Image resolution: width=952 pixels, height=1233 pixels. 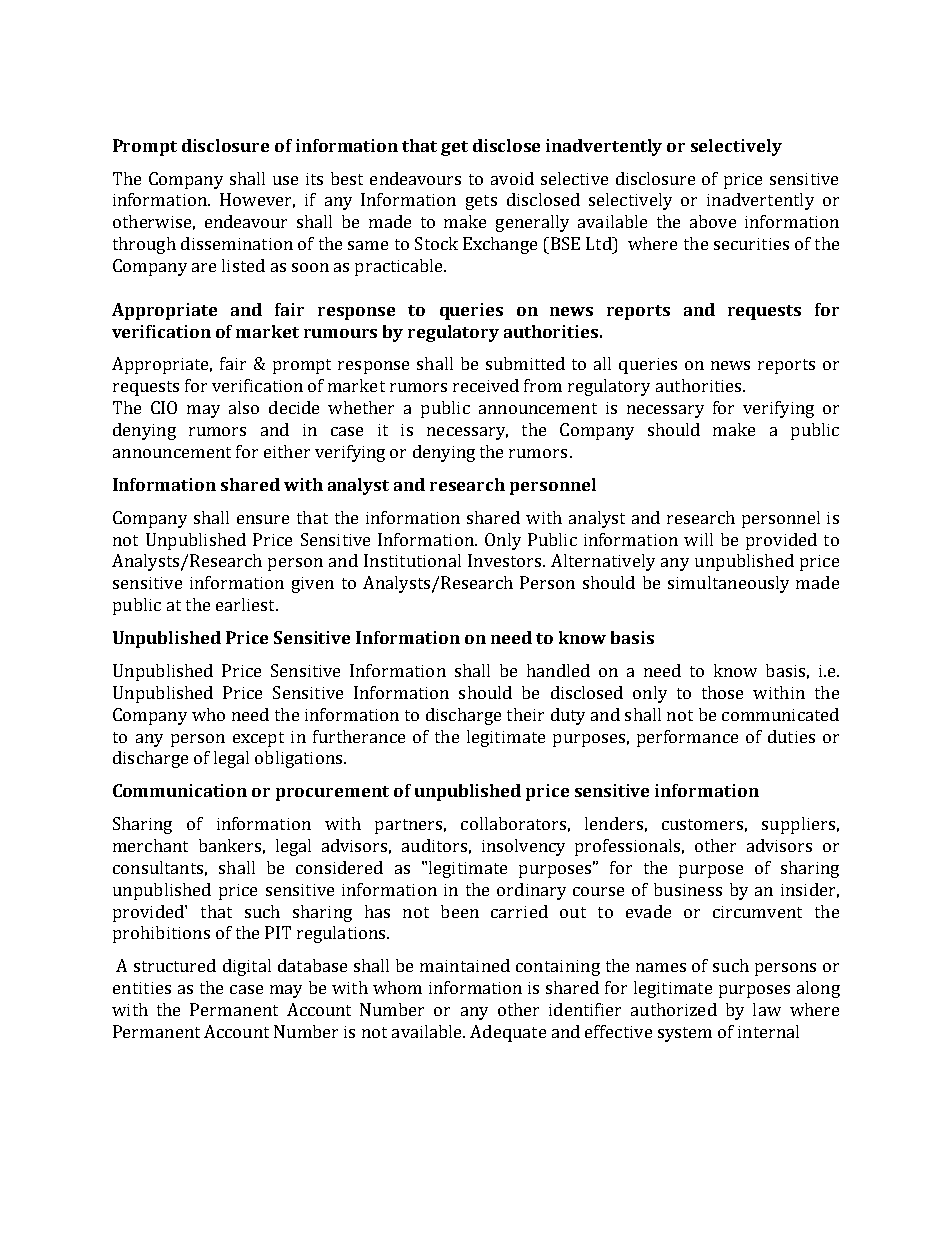 What do you see at coordinates (481, 202) in the page?
I see `gets` at bounding box center [481, 202].
